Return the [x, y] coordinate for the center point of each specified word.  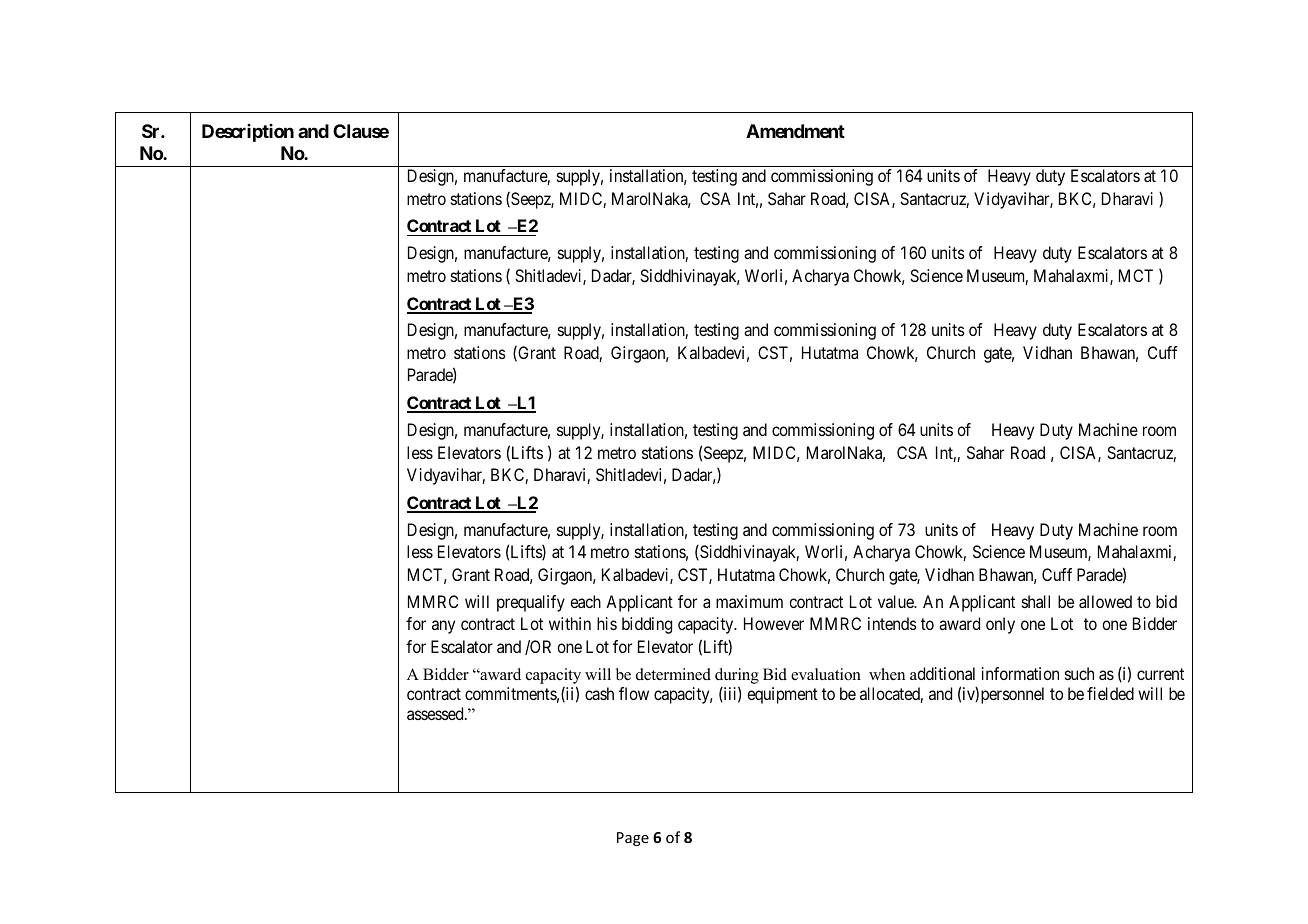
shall [1036, 601]
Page [633, 839]
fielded [1110, 693]
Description [248, 133]
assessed [436, 713]
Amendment [795, 131]
